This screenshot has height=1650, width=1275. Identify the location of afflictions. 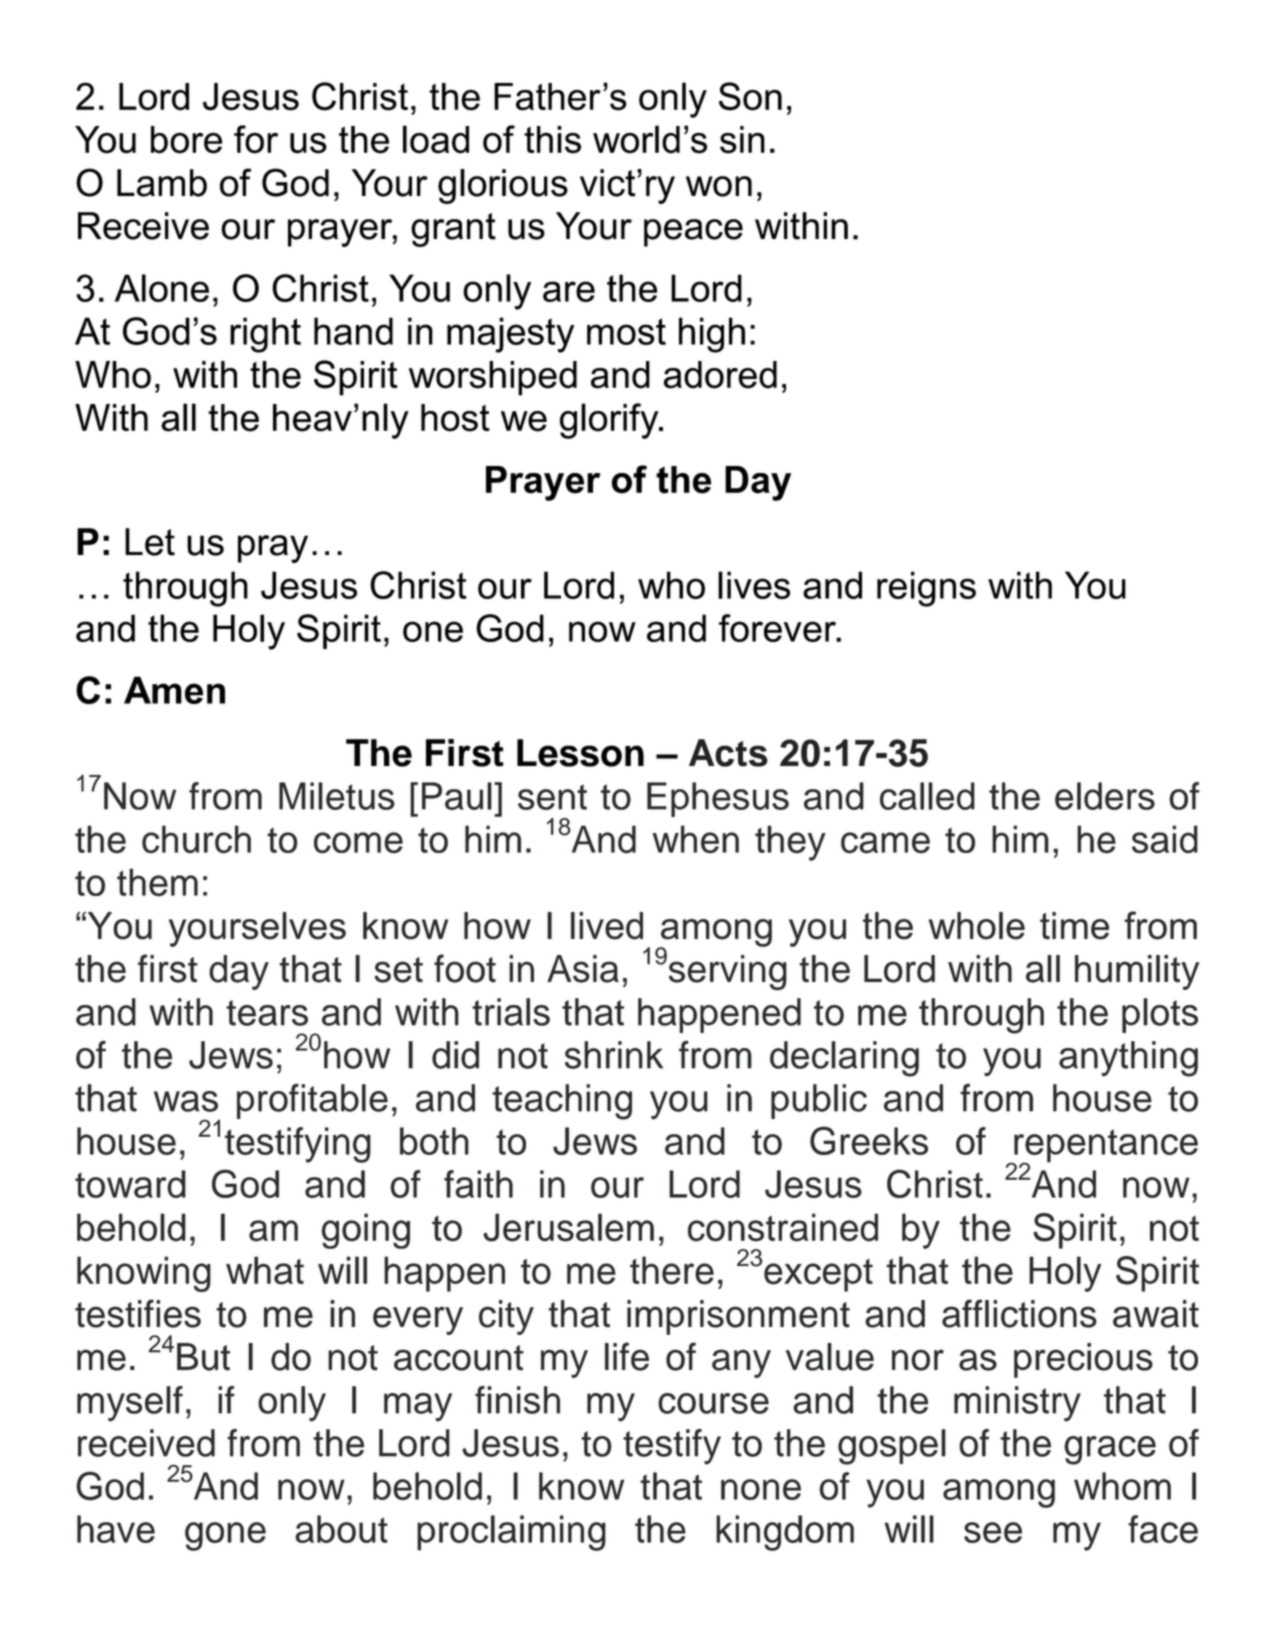
(1019, 1313).
